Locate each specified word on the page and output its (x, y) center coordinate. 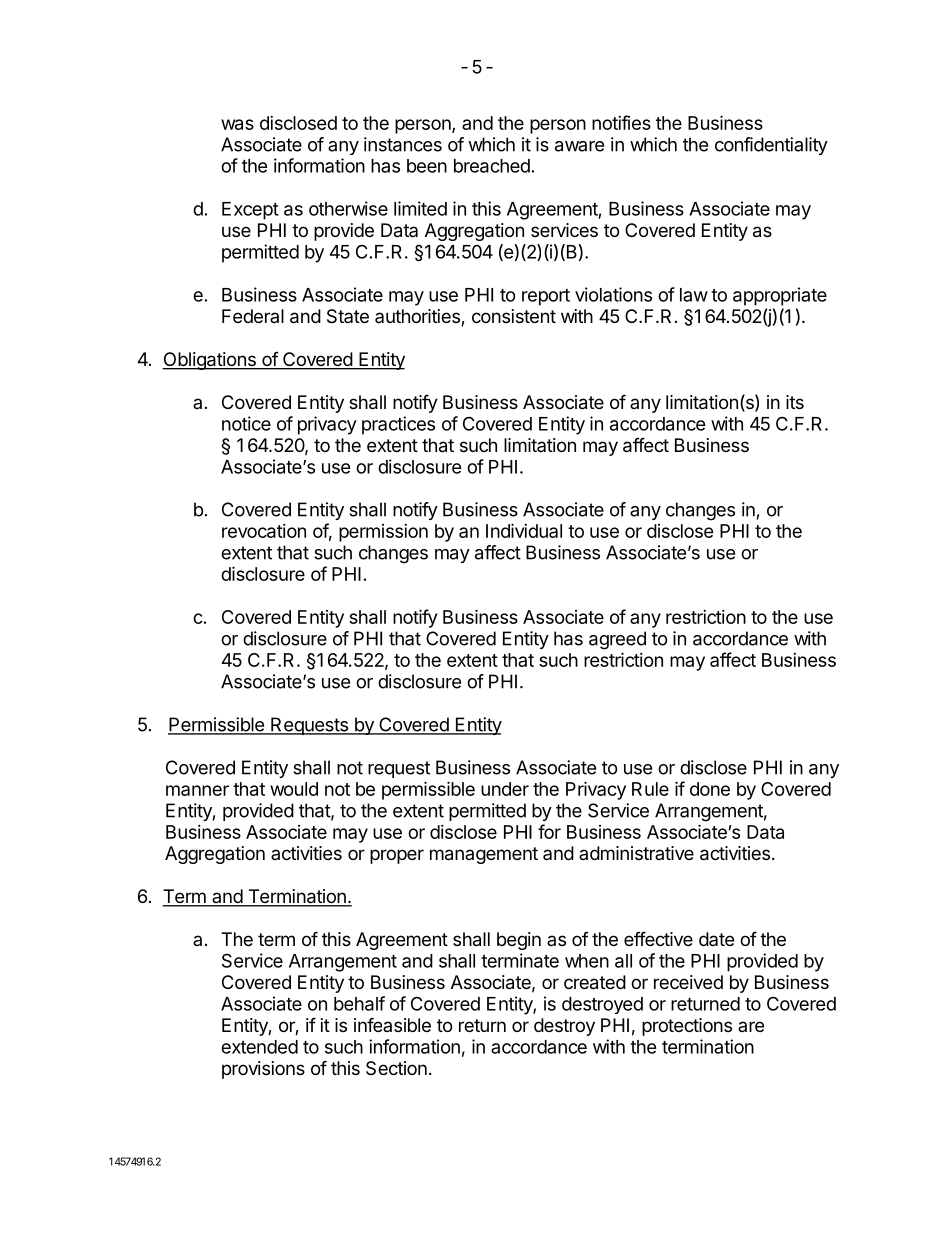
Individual (524, 530)
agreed (617, 640)
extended (259, 1047)
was (237, 124)
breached (492, 166)
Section (396, 1068)
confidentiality (771, 146)
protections (687, 1027)
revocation (264, 531)
